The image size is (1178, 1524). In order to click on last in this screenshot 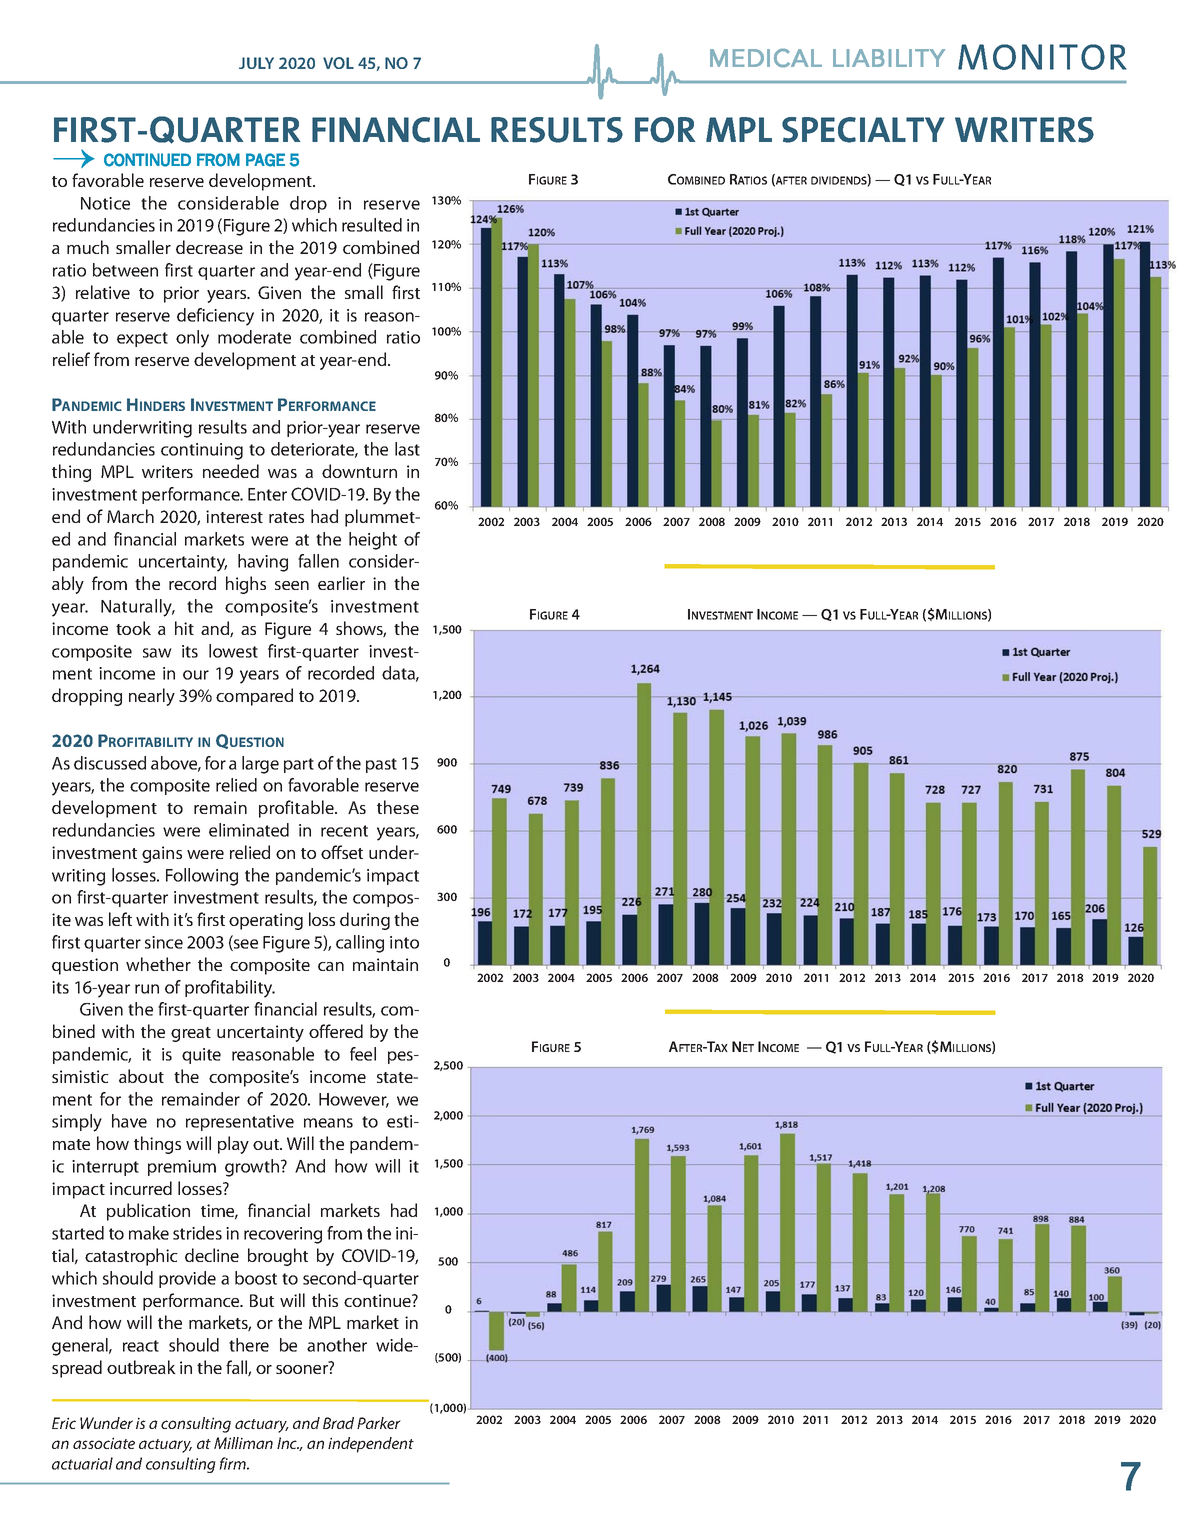, I will do `click(407, 449)`.
